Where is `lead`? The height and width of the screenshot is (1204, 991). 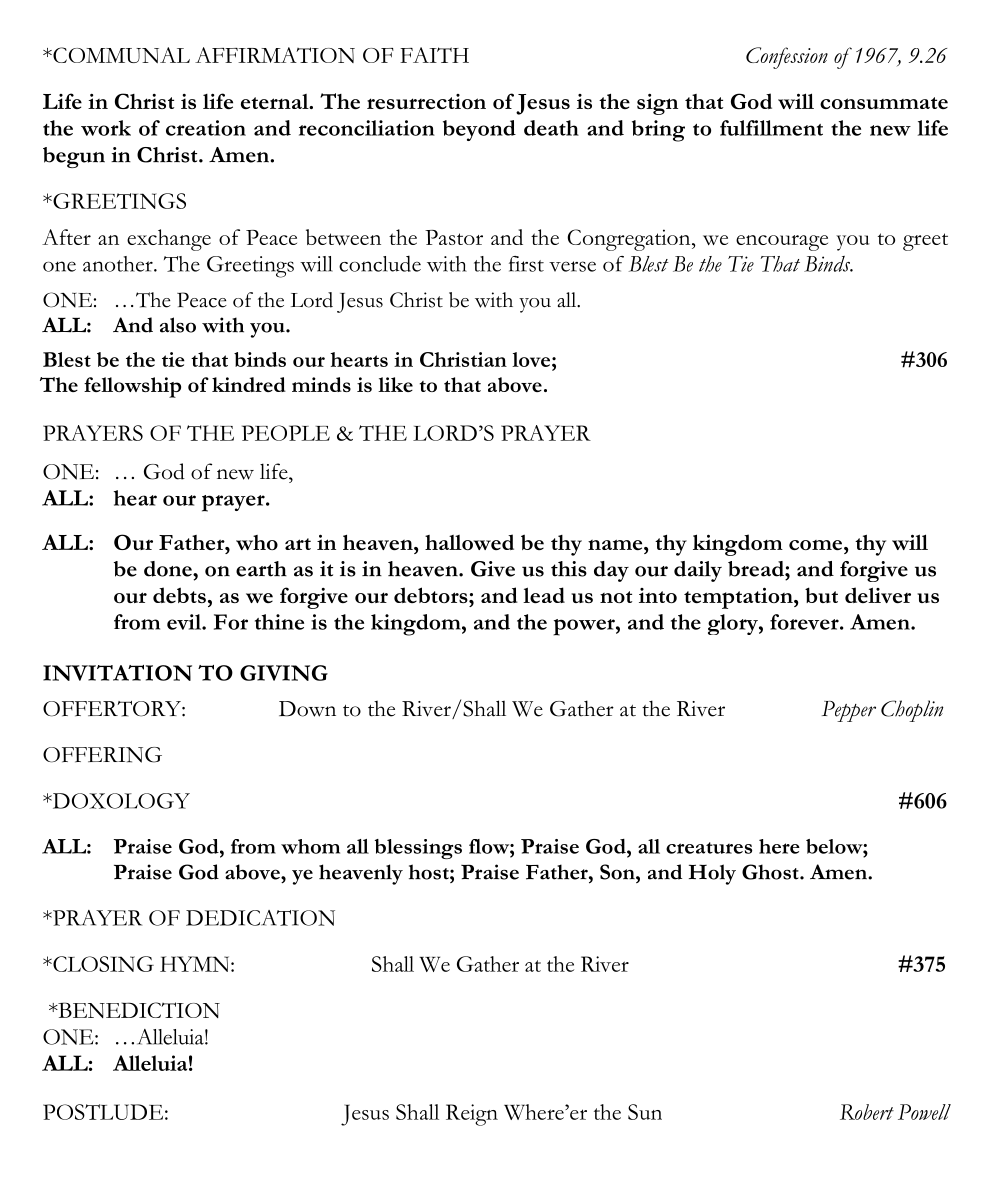
lead is located at coordinates (544, 595).
